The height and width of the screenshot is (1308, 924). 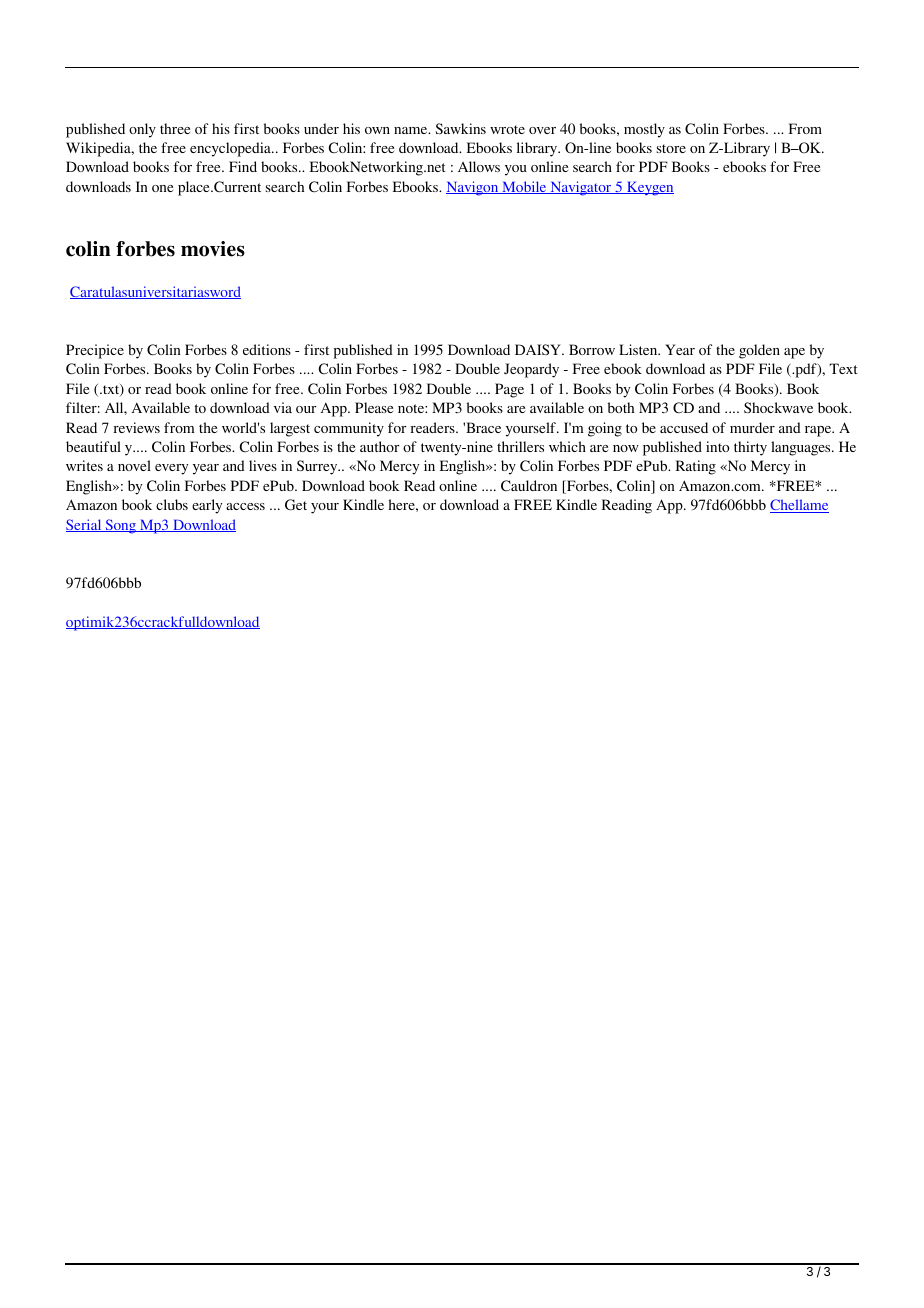 What do you see at coordinates (759, 351) in the screenshot?
I see `golden` at bounding box center [759, 351].
